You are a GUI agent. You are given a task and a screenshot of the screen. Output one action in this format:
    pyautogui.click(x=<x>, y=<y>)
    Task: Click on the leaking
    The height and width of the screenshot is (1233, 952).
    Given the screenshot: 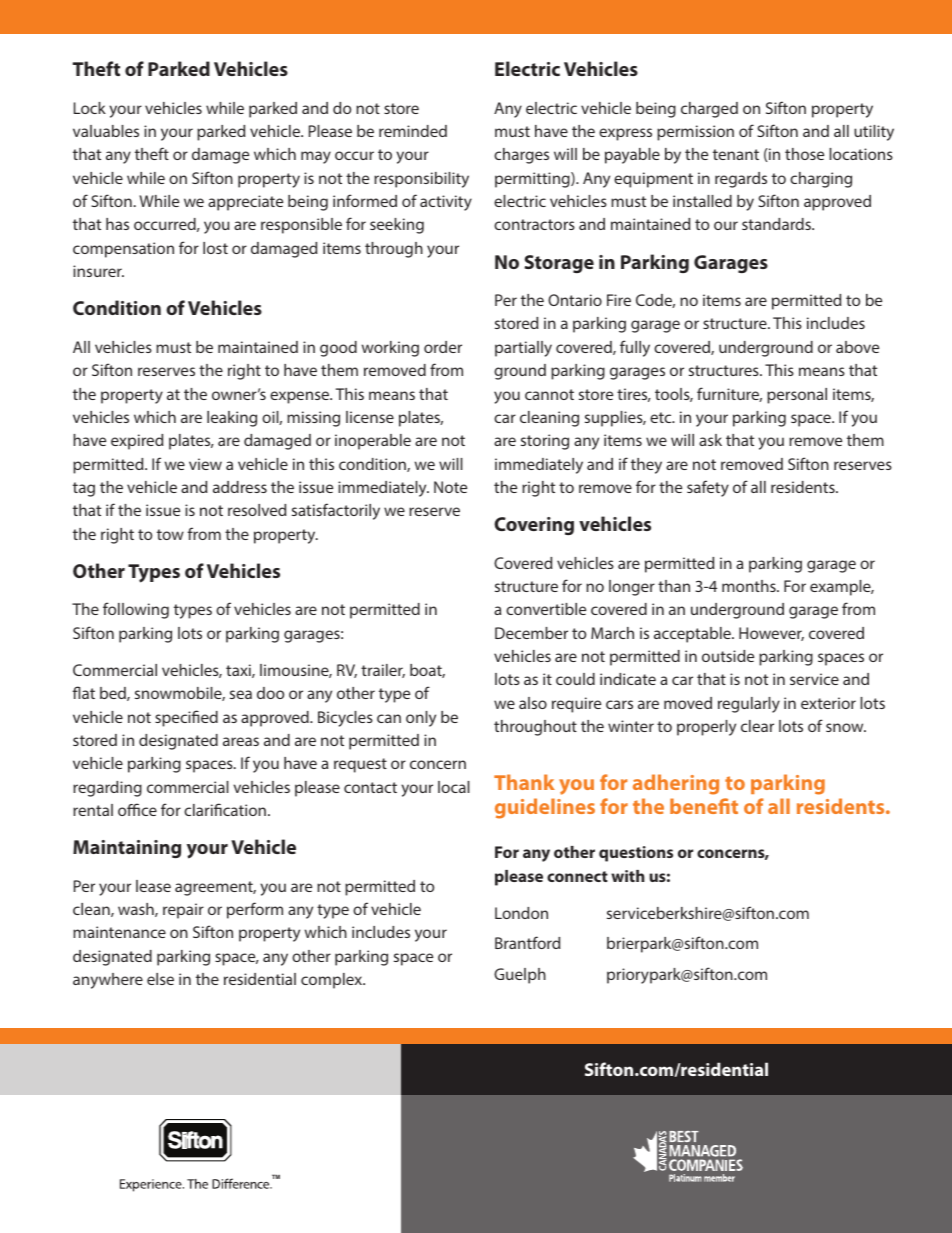 What is the action you would take?
    pyautogui.click(x=232, y=419)
